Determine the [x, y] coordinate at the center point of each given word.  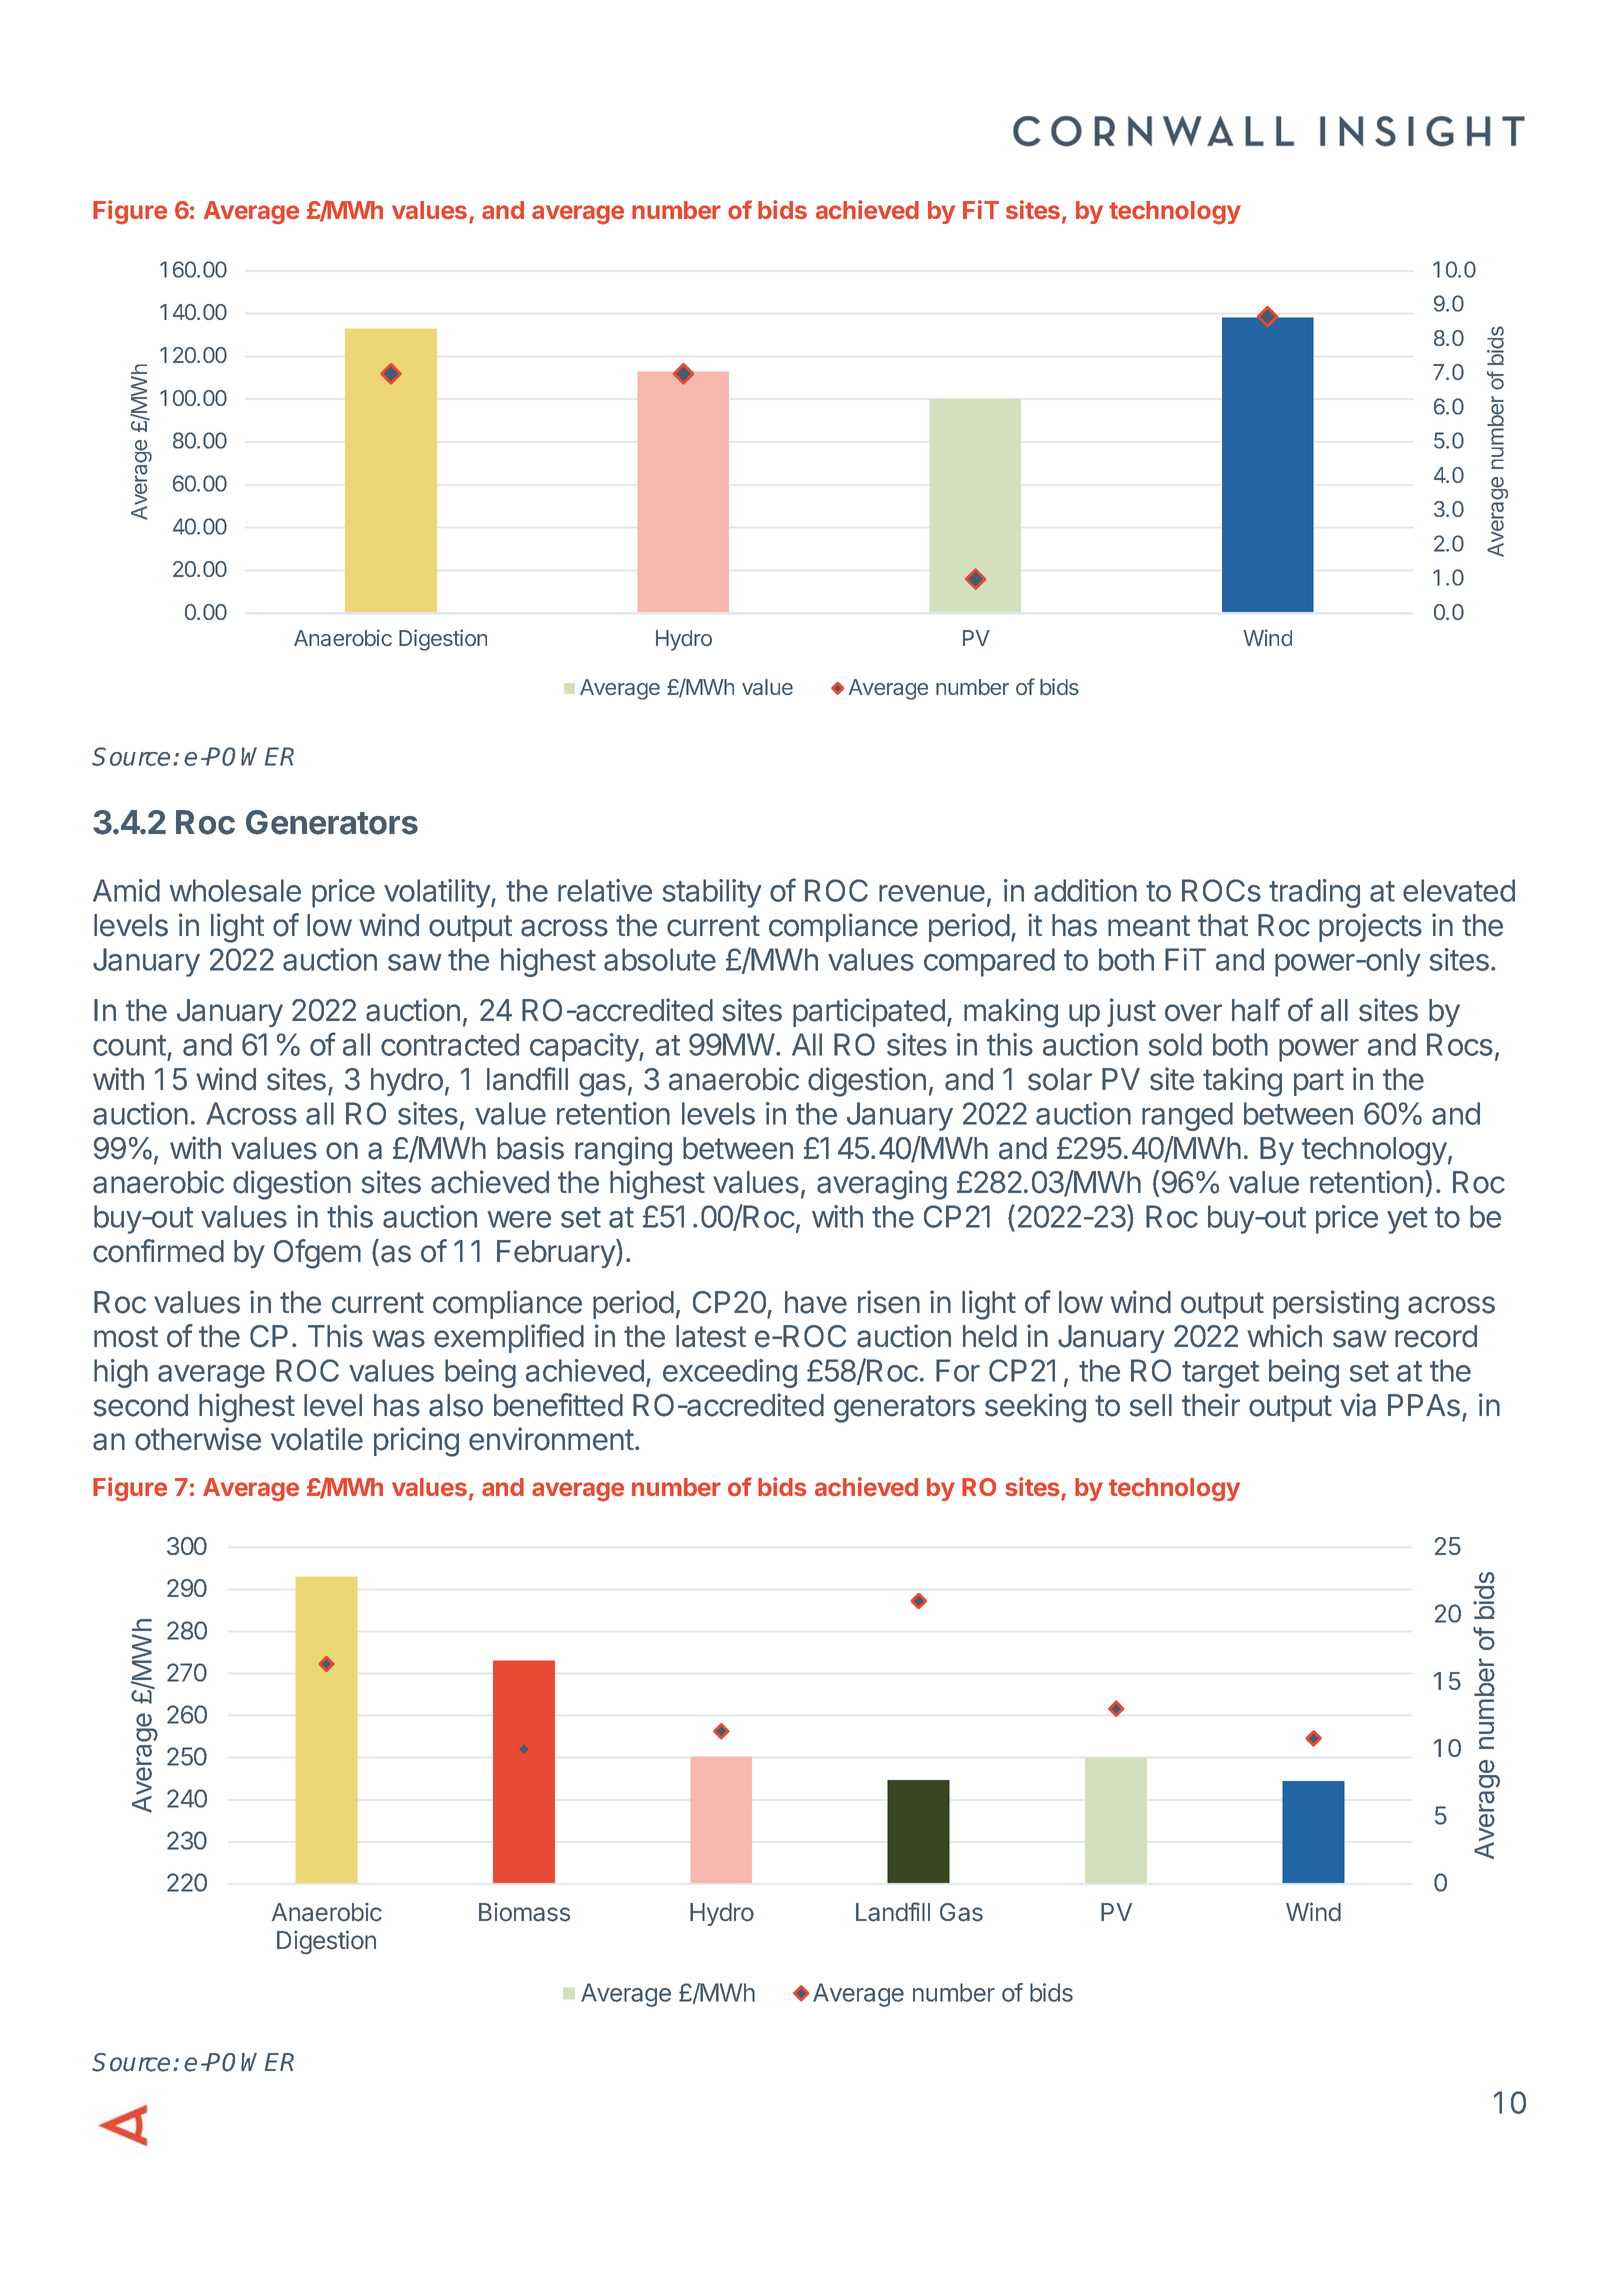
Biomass [524, 1912]
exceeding [730, 1373]
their [1211, 1405]
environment [551, 1439]
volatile [317, 1439]
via [1358, 1405]
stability [712, 893]
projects [1370, 927]
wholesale [235, 890]
